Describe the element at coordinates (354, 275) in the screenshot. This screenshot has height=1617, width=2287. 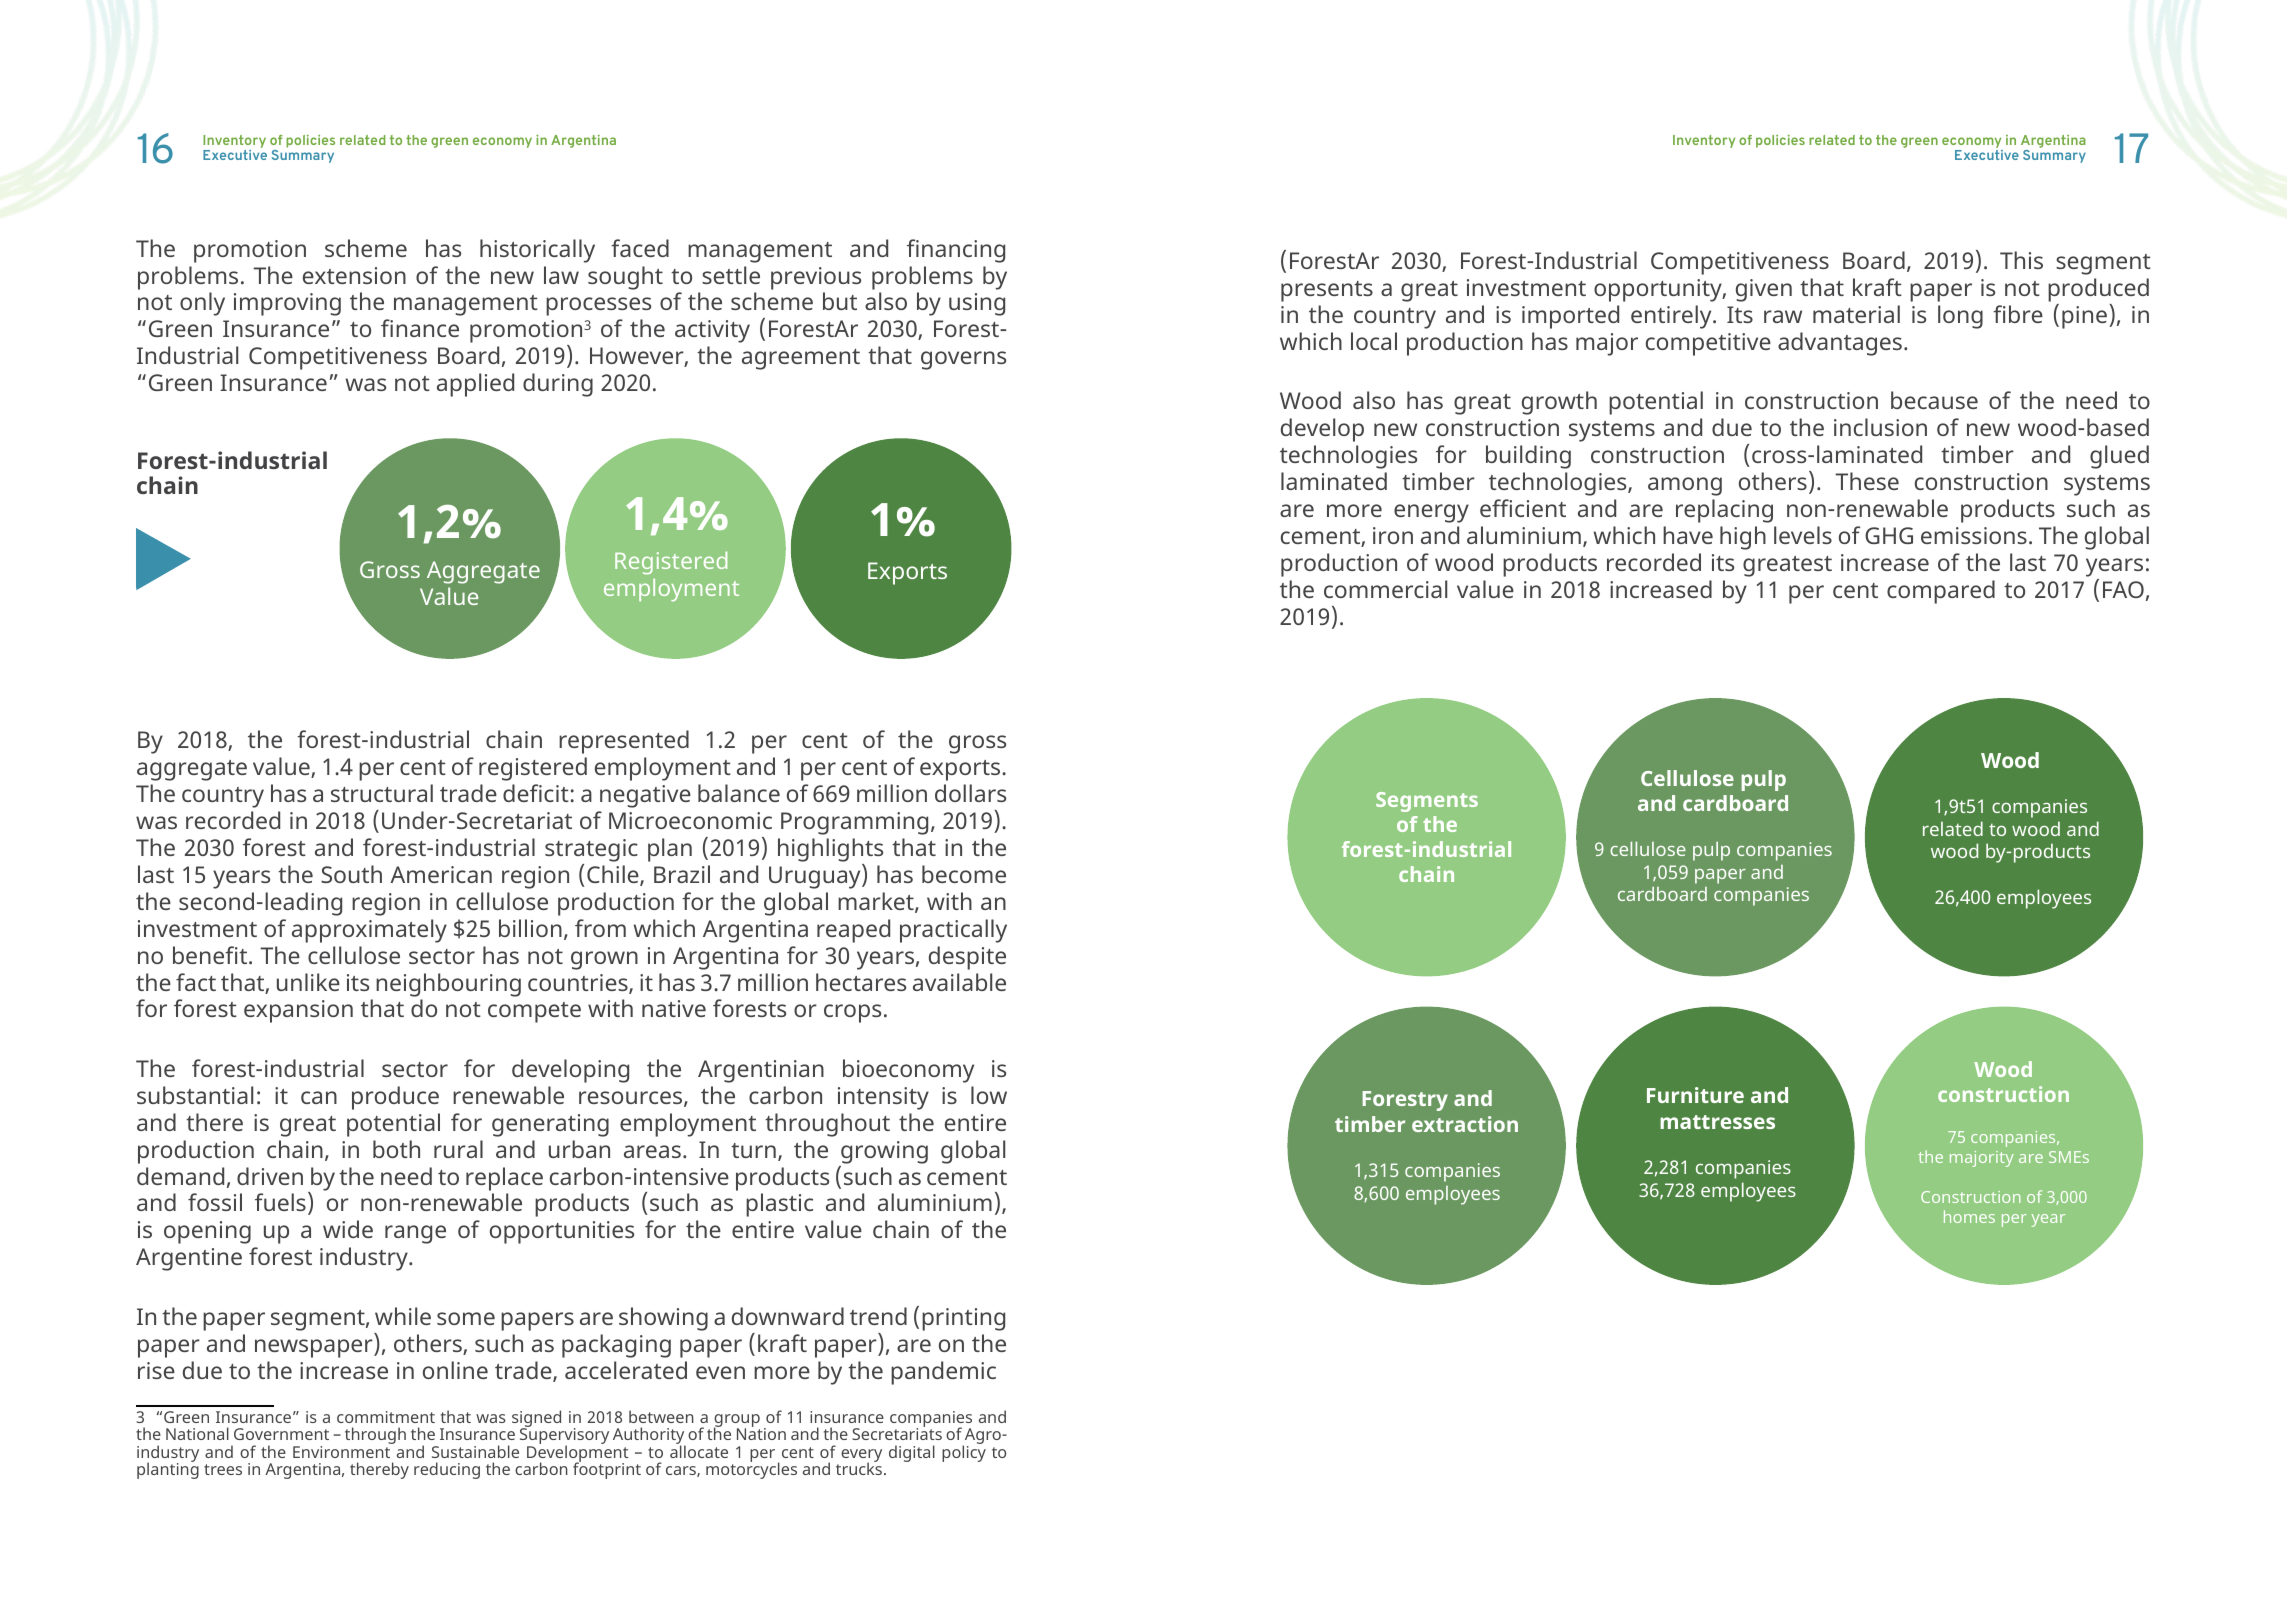
I see `extension` at that location.
